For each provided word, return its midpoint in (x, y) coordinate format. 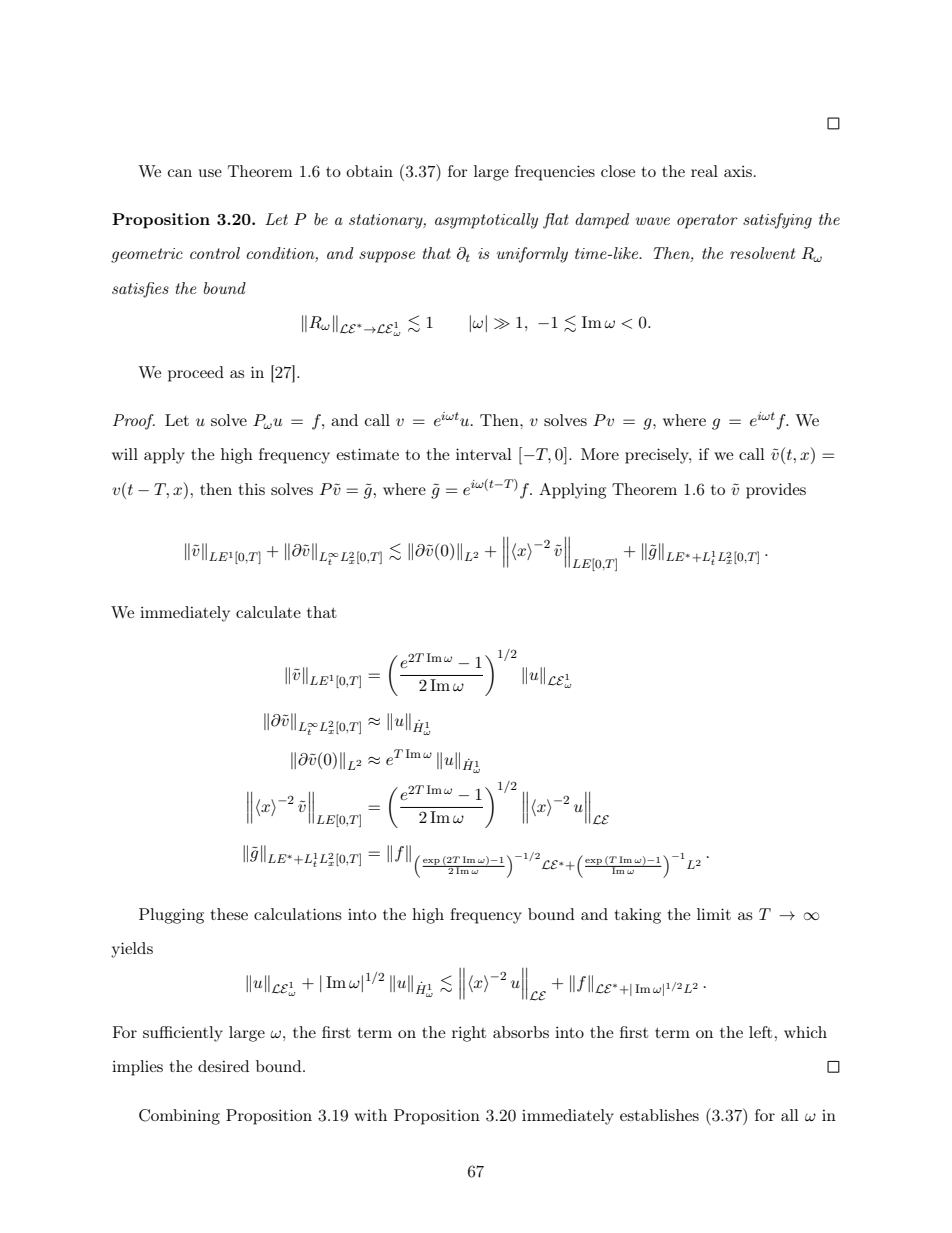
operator (707, 221)
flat (556, 221)
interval (484, 454)
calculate (268, 612)
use (210, 173)
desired (223, 1066)
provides (776, 491)
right (469, 1034)
